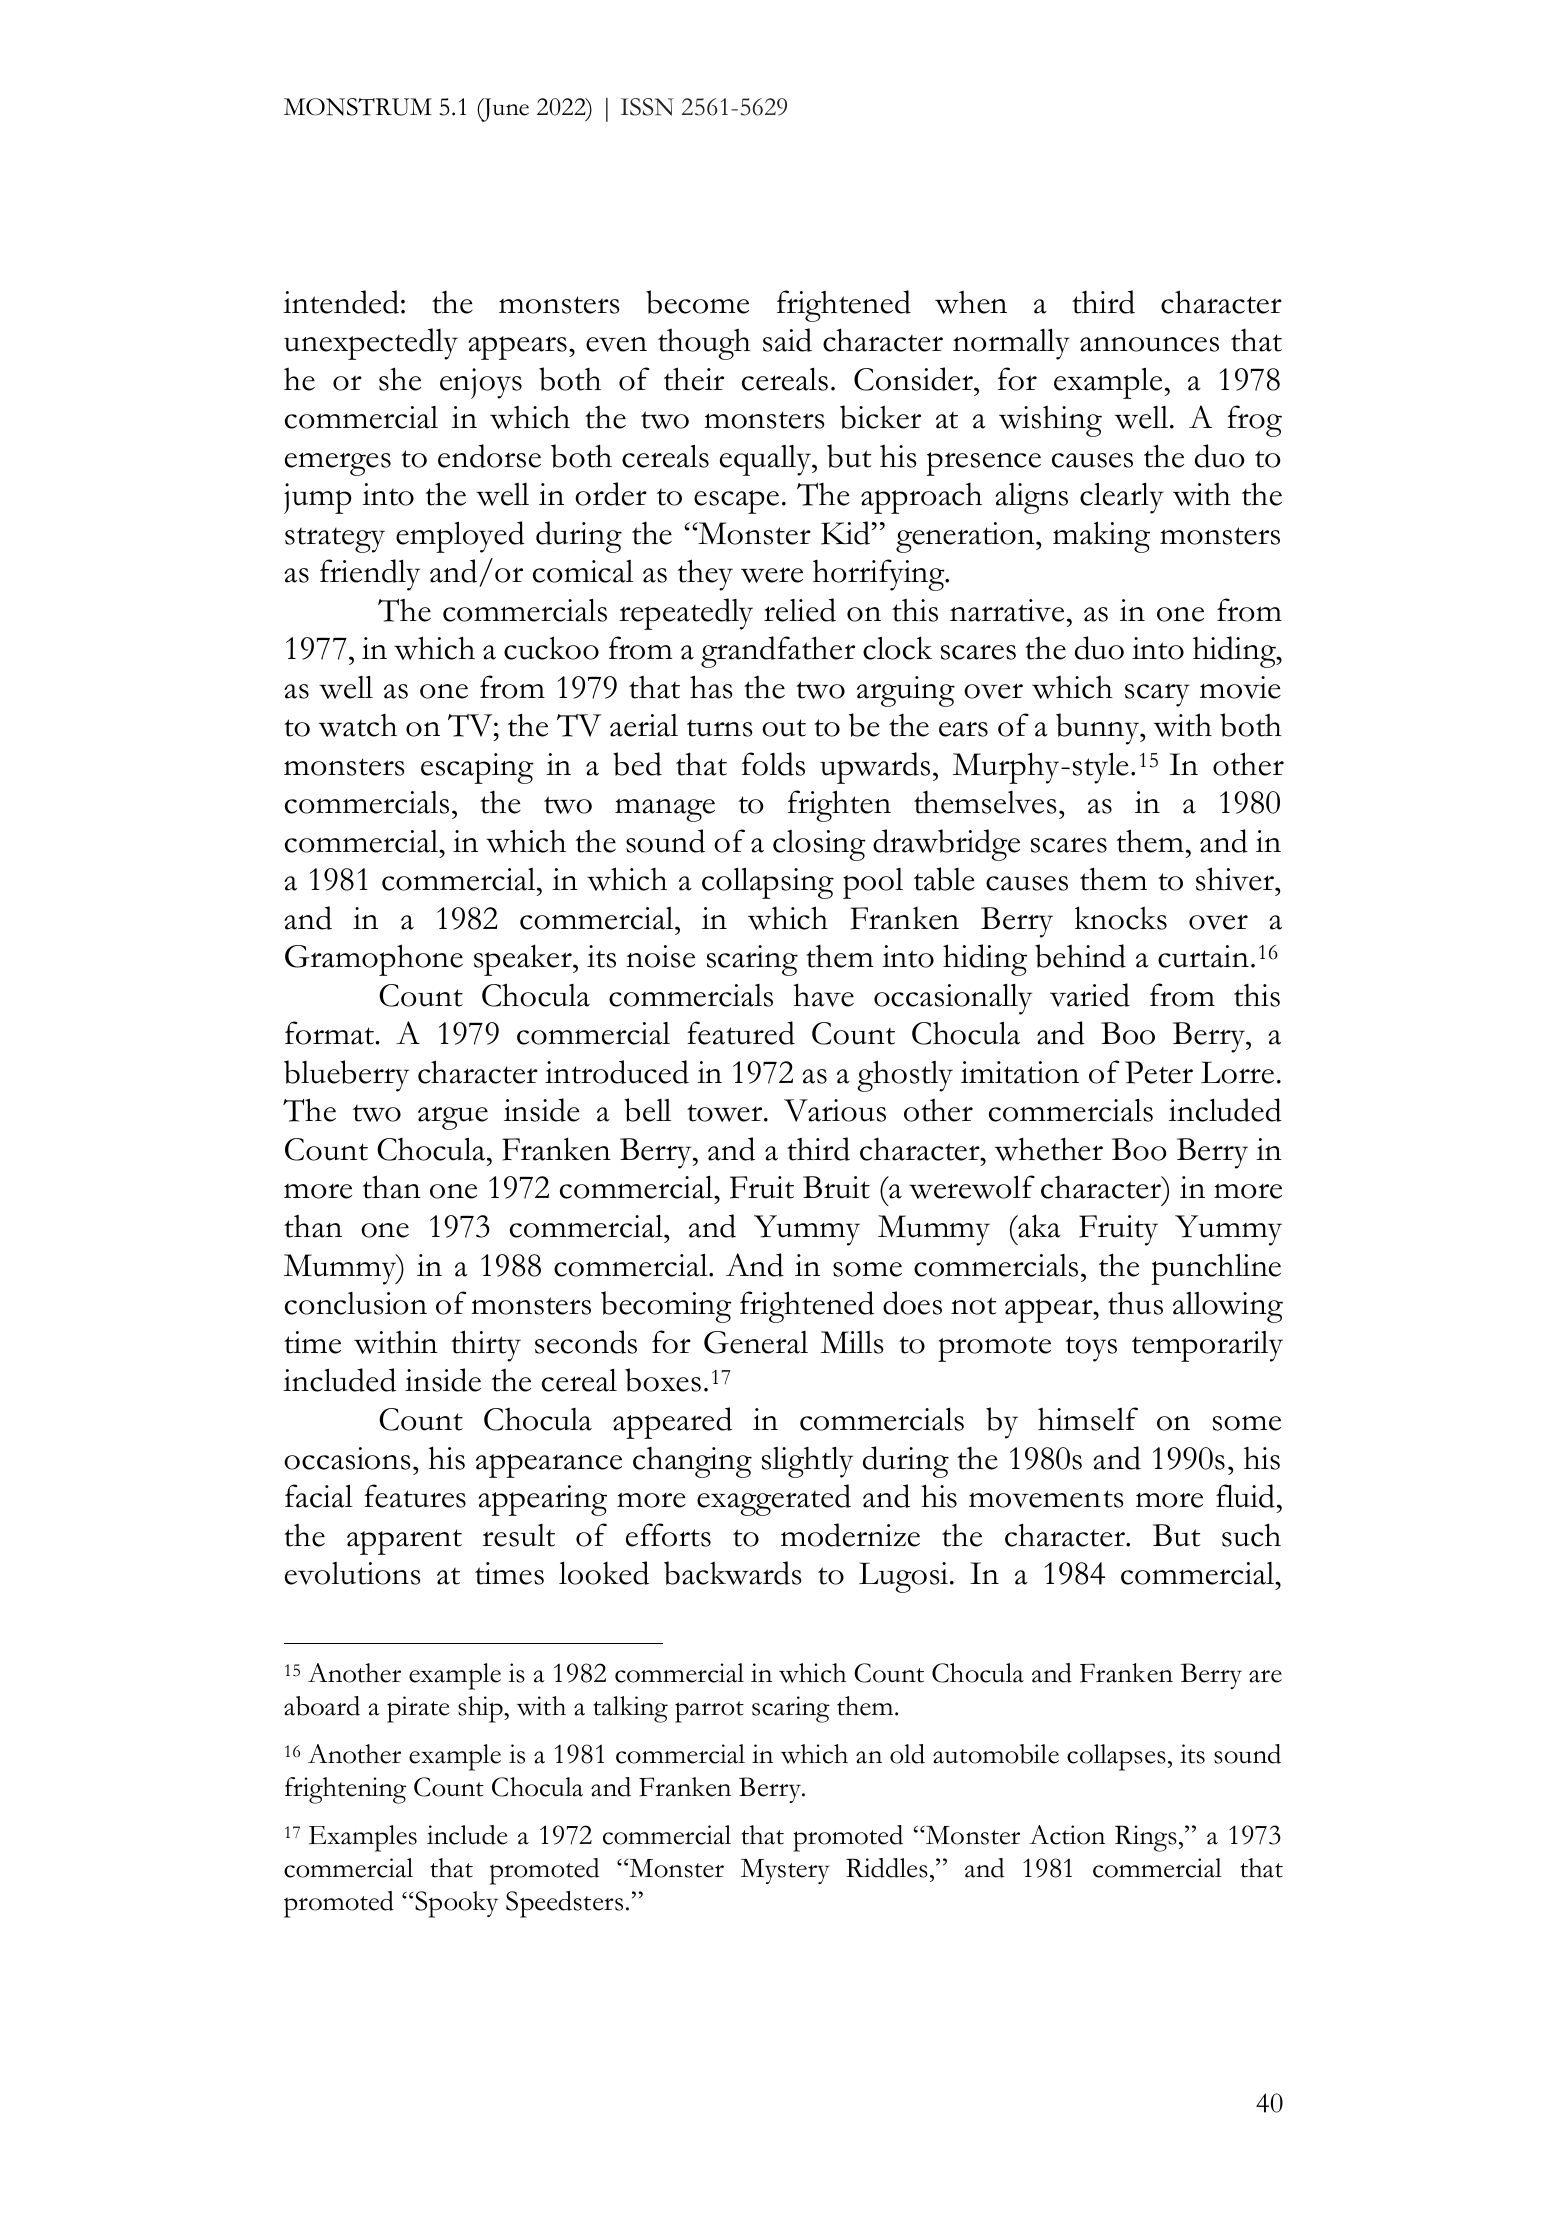 The height and width of the document is (2217, 1566). Describe the element at coordinates (1090, 995) in the document. I see `varied` at that location.
